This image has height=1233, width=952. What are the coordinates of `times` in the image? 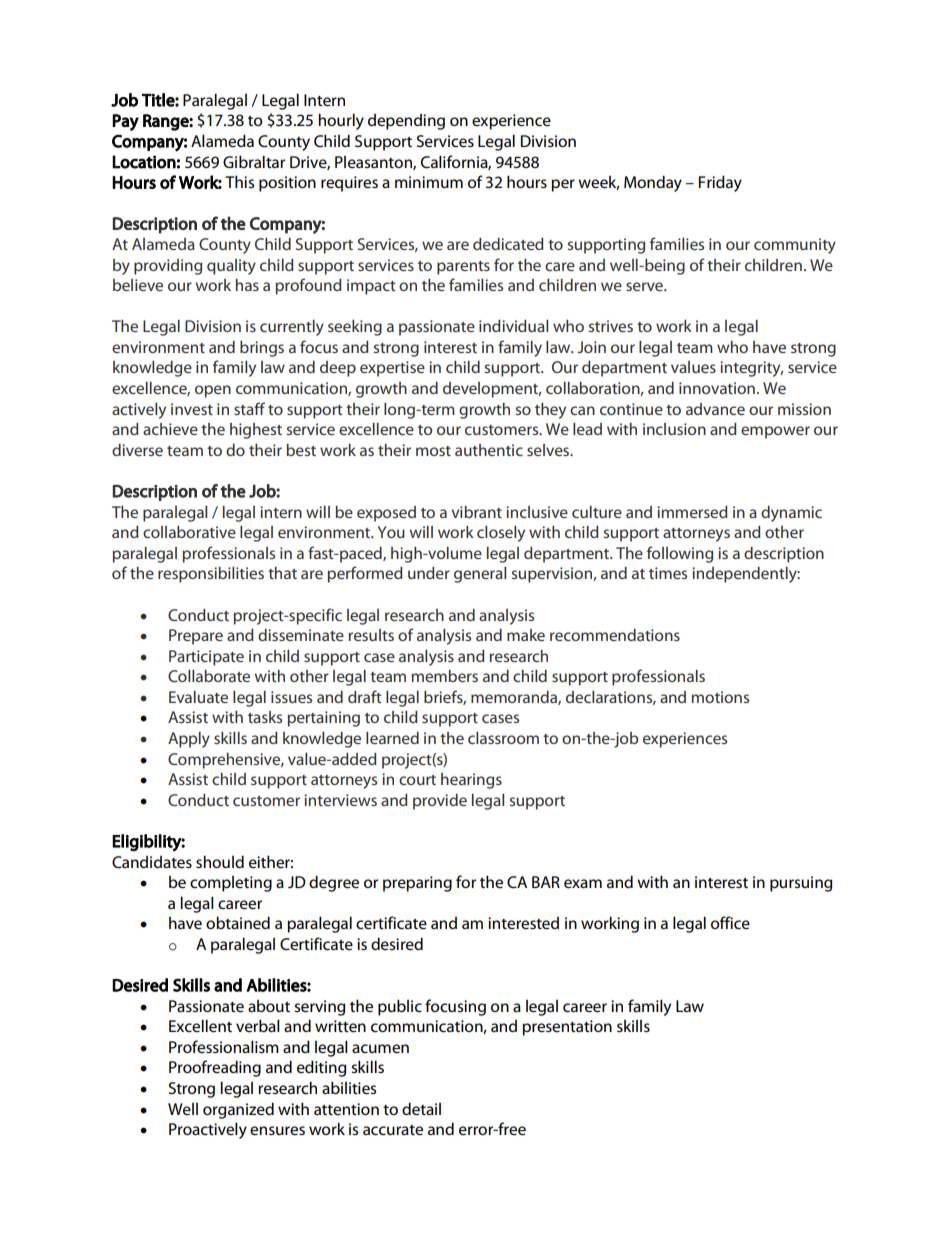 It's located at (668, 573).
